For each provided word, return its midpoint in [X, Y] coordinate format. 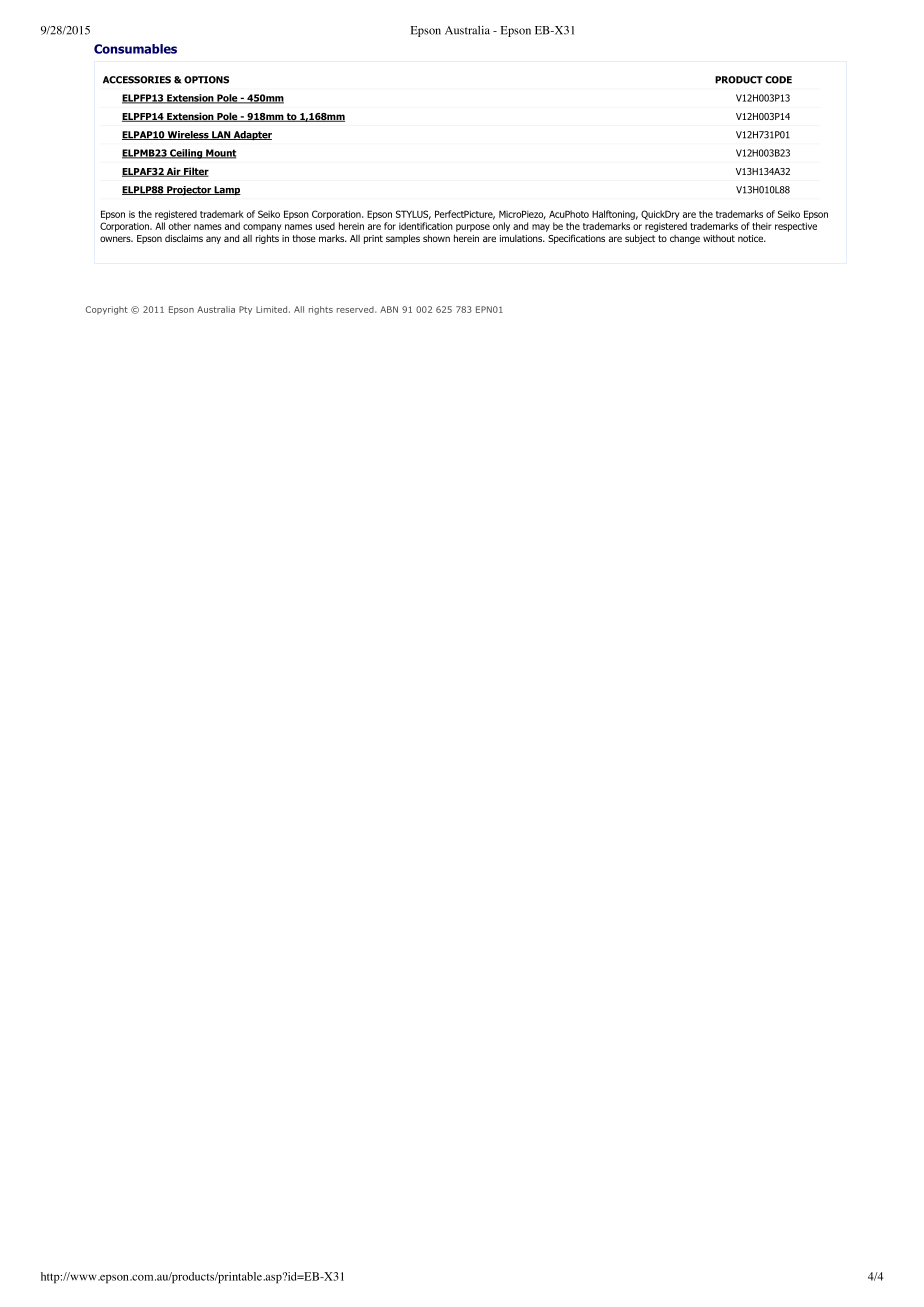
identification [426, 226]
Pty [245, 310]
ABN [389, 309]
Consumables [135, 49]
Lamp [226, 190]
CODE [778, 80]
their [761, 226]
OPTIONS [206, 80]
